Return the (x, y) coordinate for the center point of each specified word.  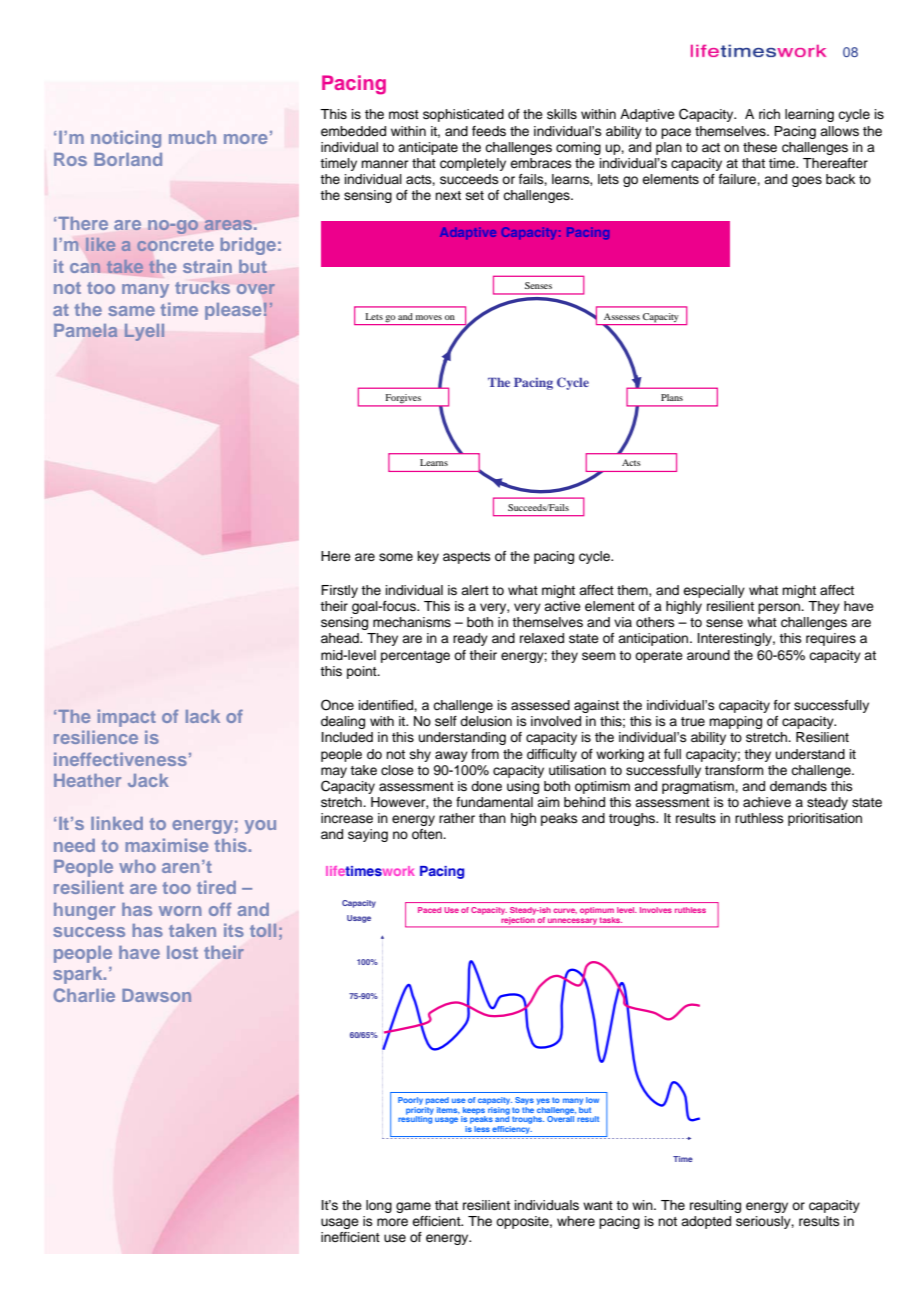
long (379, 1206)
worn (180, 911)
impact (127, 718)
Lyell (144, 332)
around (708, 655)
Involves (656, 910)
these (760, 147)
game (413, 1207)
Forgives (403, 398)
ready (470, 639)
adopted (706, 1222)
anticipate (428, 148)
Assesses (622, 316)
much (192, 137)
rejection (518, 920)
